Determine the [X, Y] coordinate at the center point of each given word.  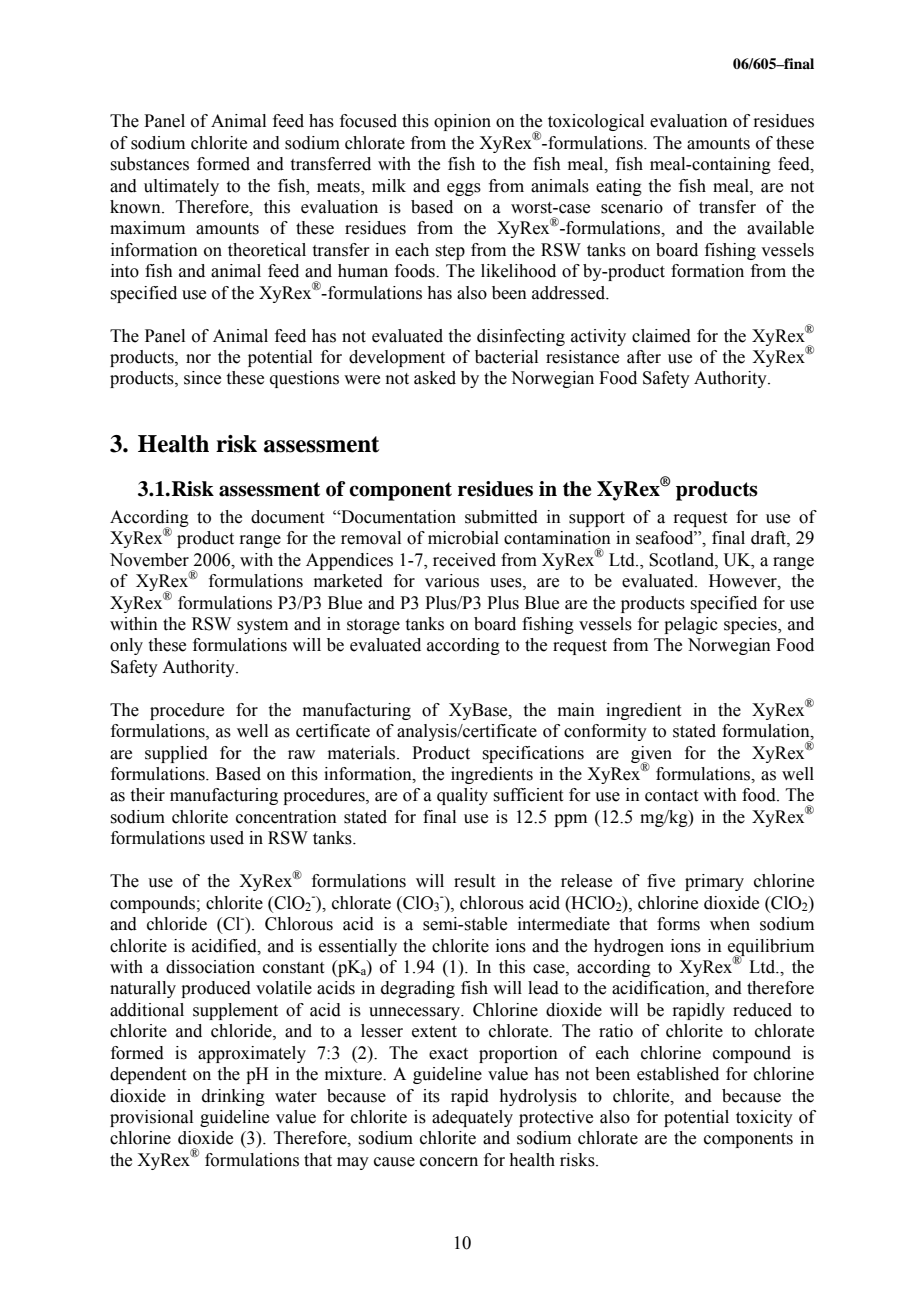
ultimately [181, 187]
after [644, 357]
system [262, 626]
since [202, 378]
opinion [462, 122]
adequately [472, 1118]
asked [435, 378]
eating [619, 187]
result [474, 881]
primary [714, 882]
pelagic [691, 625]
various [452, 581]
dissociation [210, 967]
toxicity [764, 1118]
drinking [233, 1097]
